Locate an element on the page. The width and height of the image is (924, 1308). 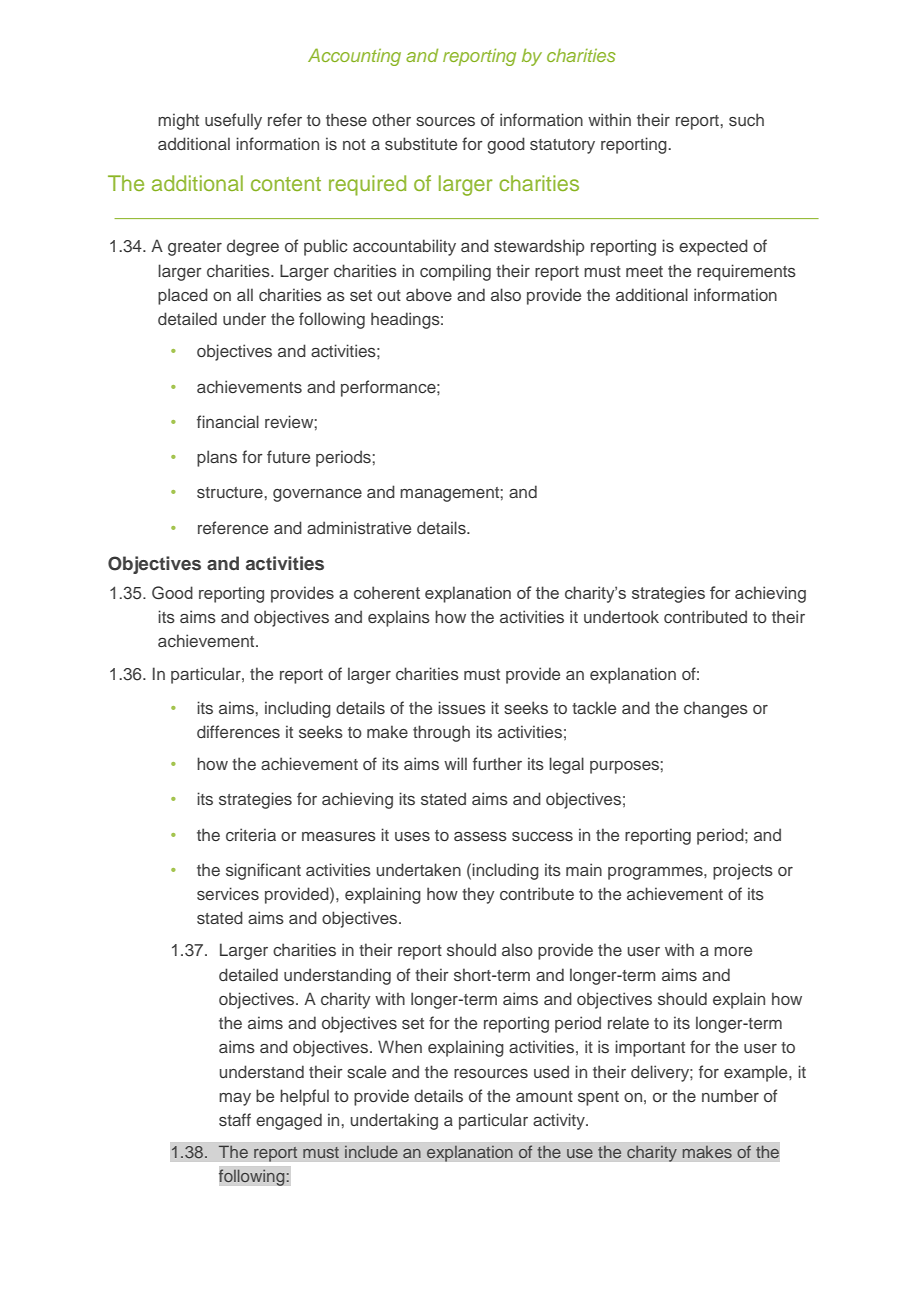
usefully is located at coordinates (233, 121).
